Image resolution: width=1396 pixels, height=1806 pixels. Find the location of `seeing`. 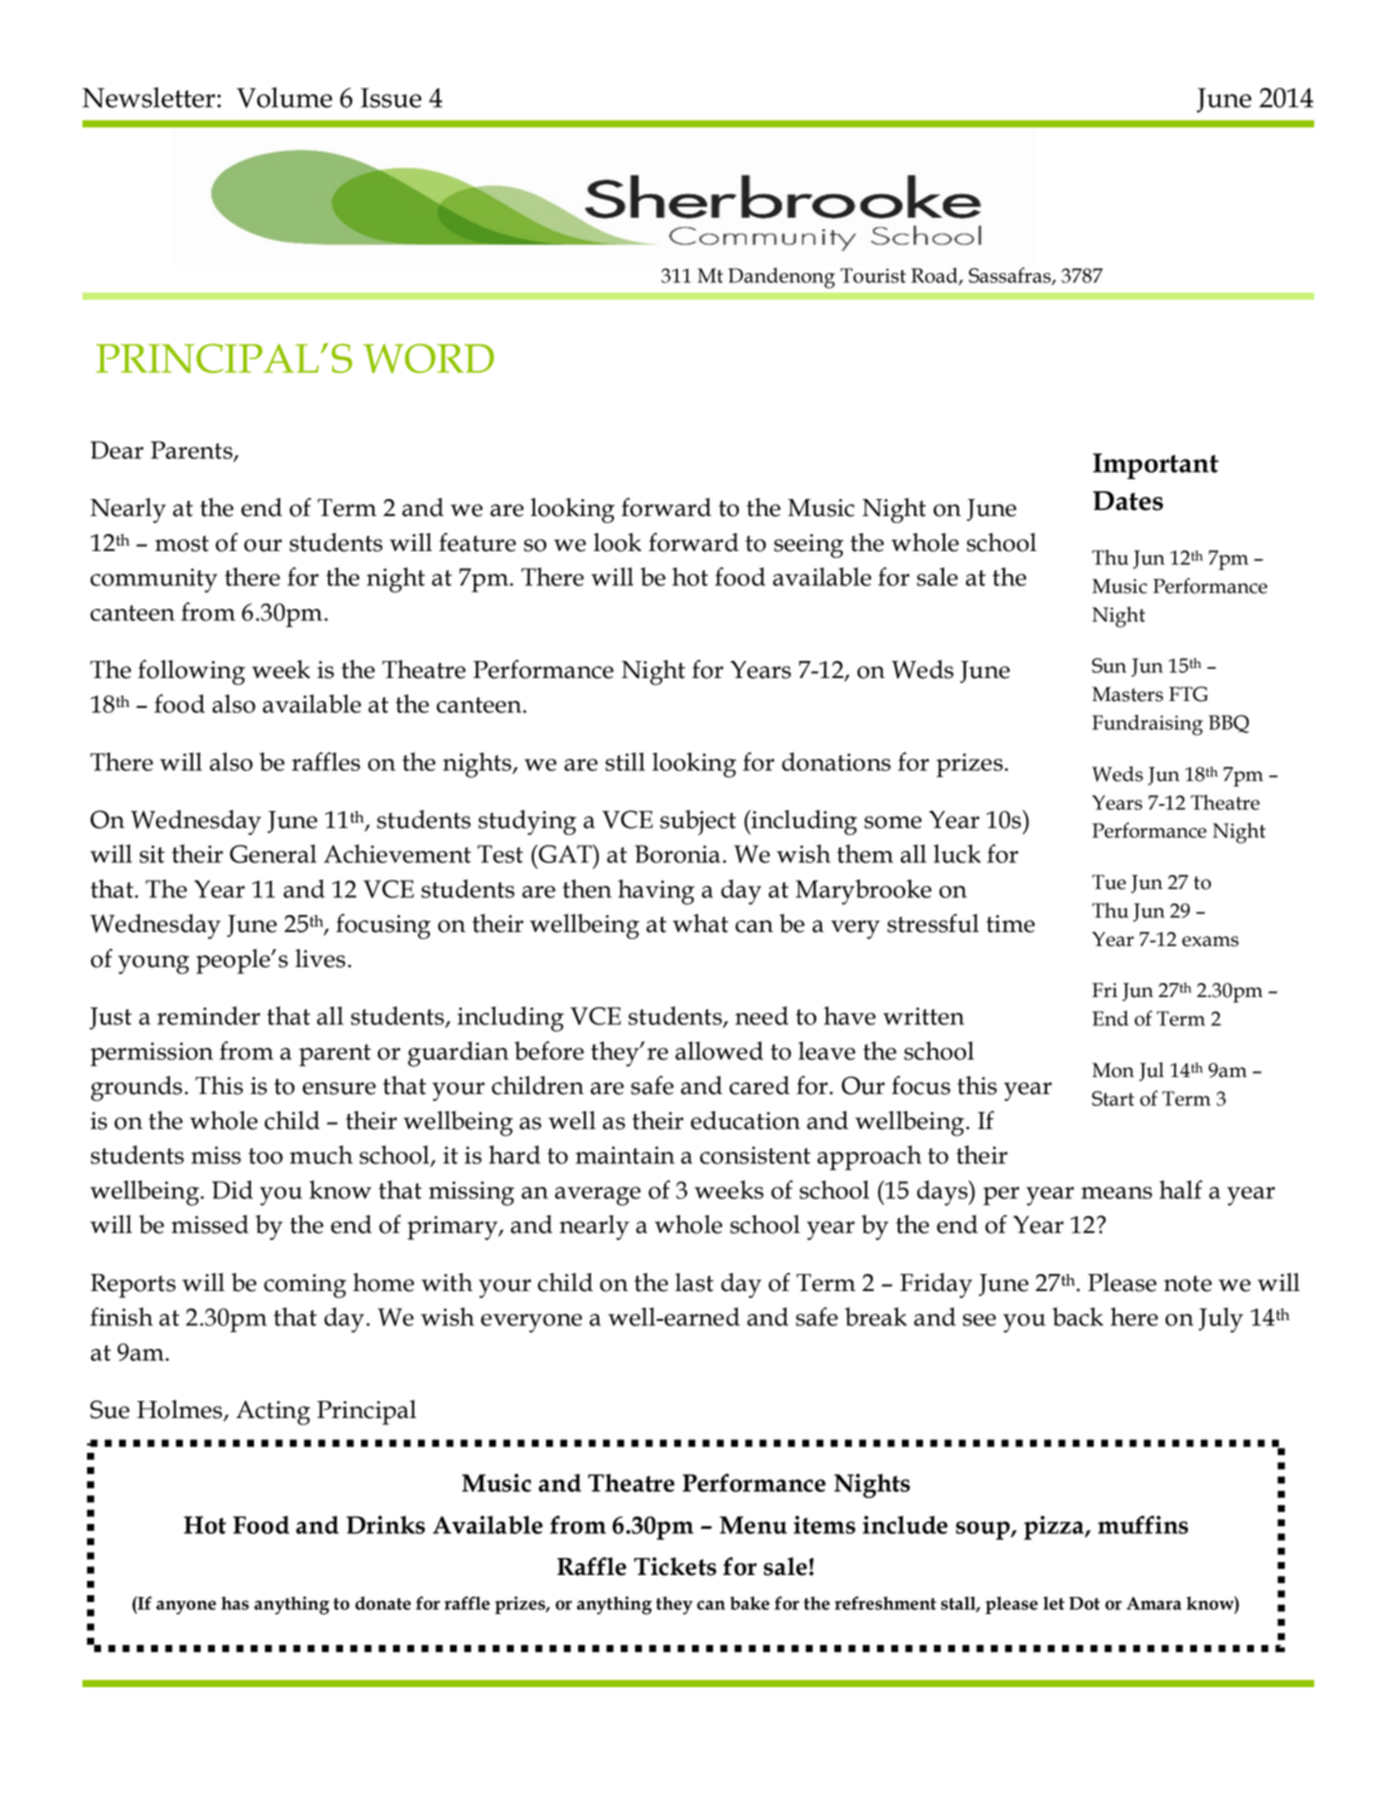

seeing is located at coordinates (809, 546).
